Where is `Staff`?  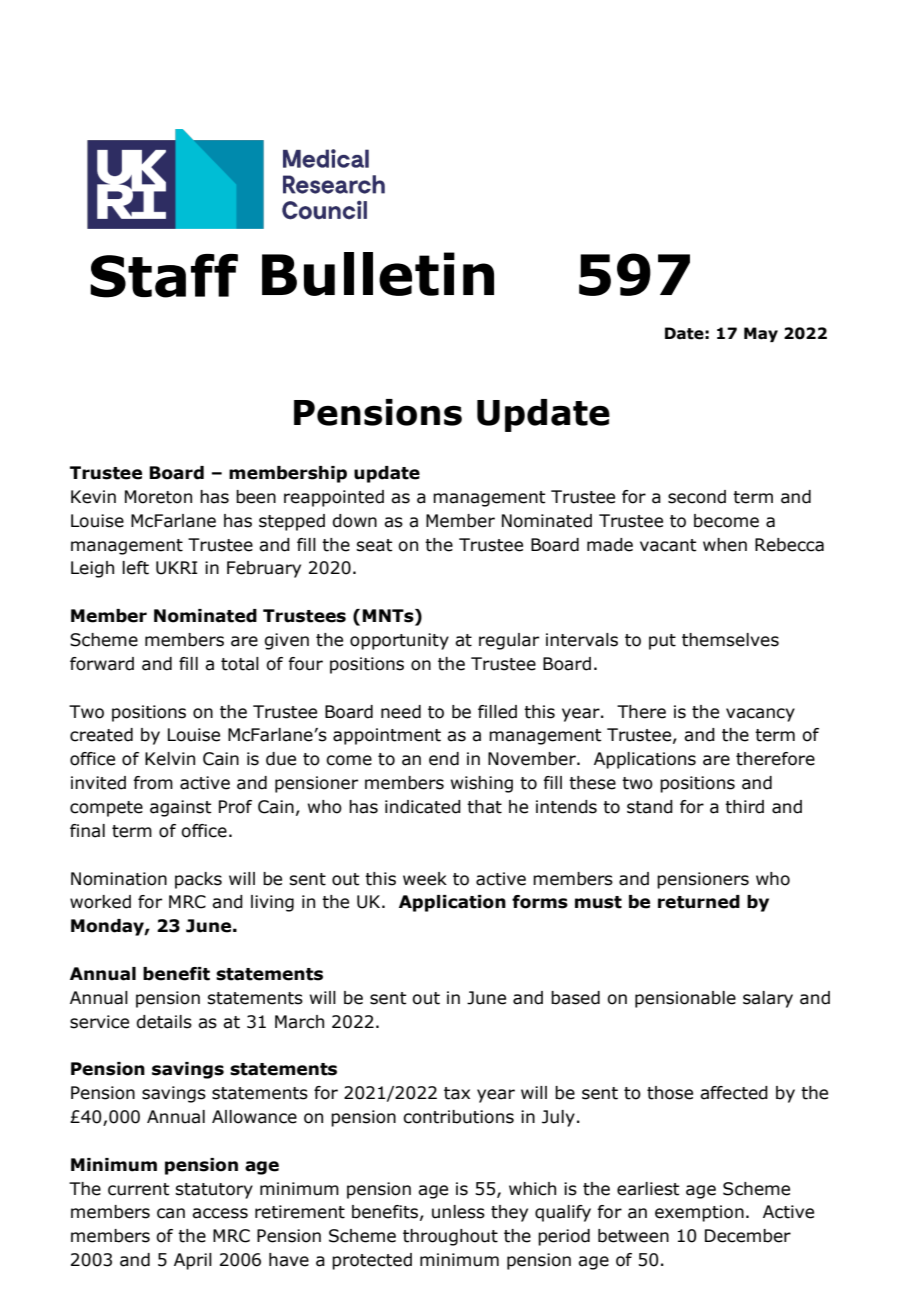 Staff is located at coordinates (164, 276).
